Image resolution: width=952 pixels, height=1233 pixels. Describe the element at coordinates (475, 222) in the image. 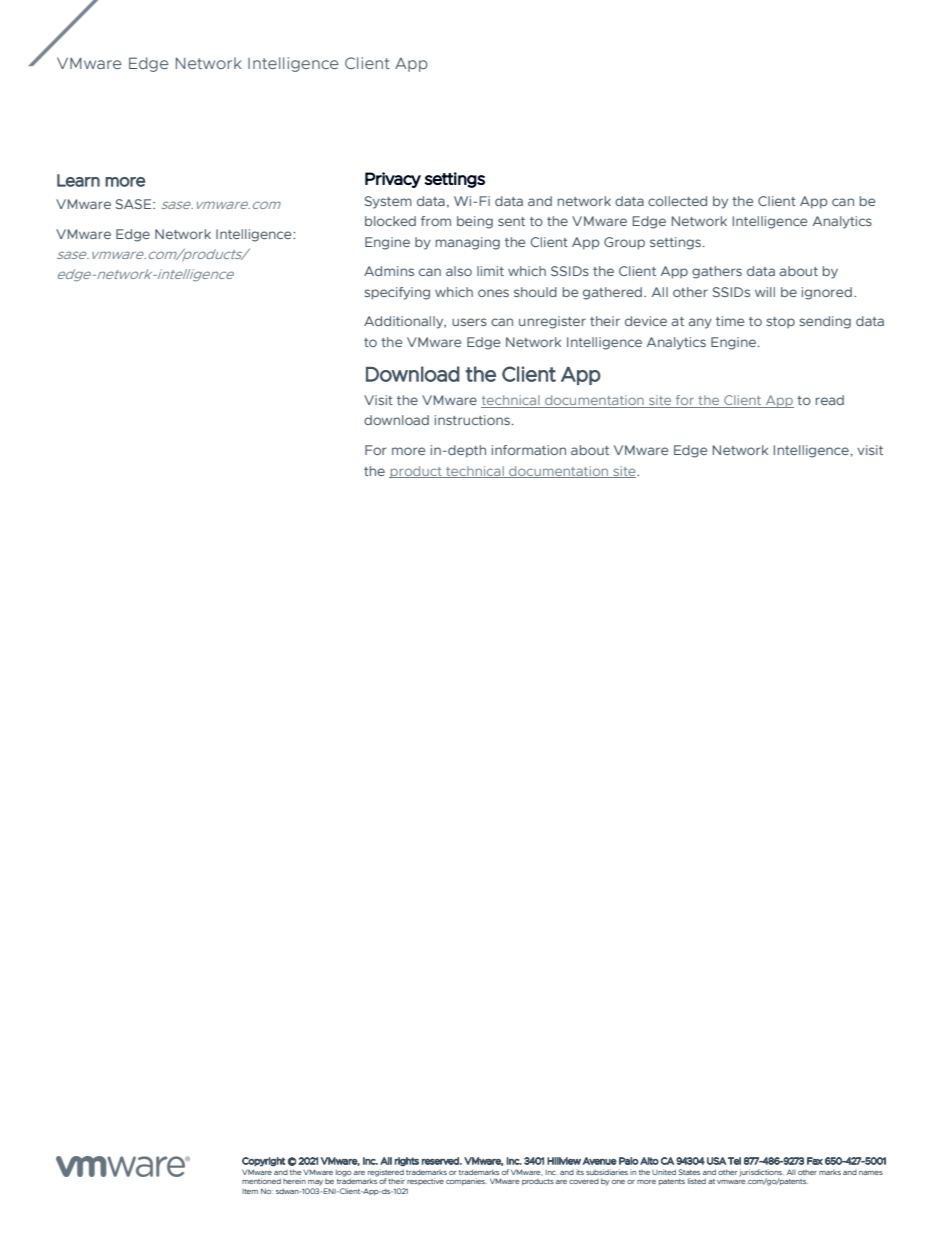

I see `being` at that location.
